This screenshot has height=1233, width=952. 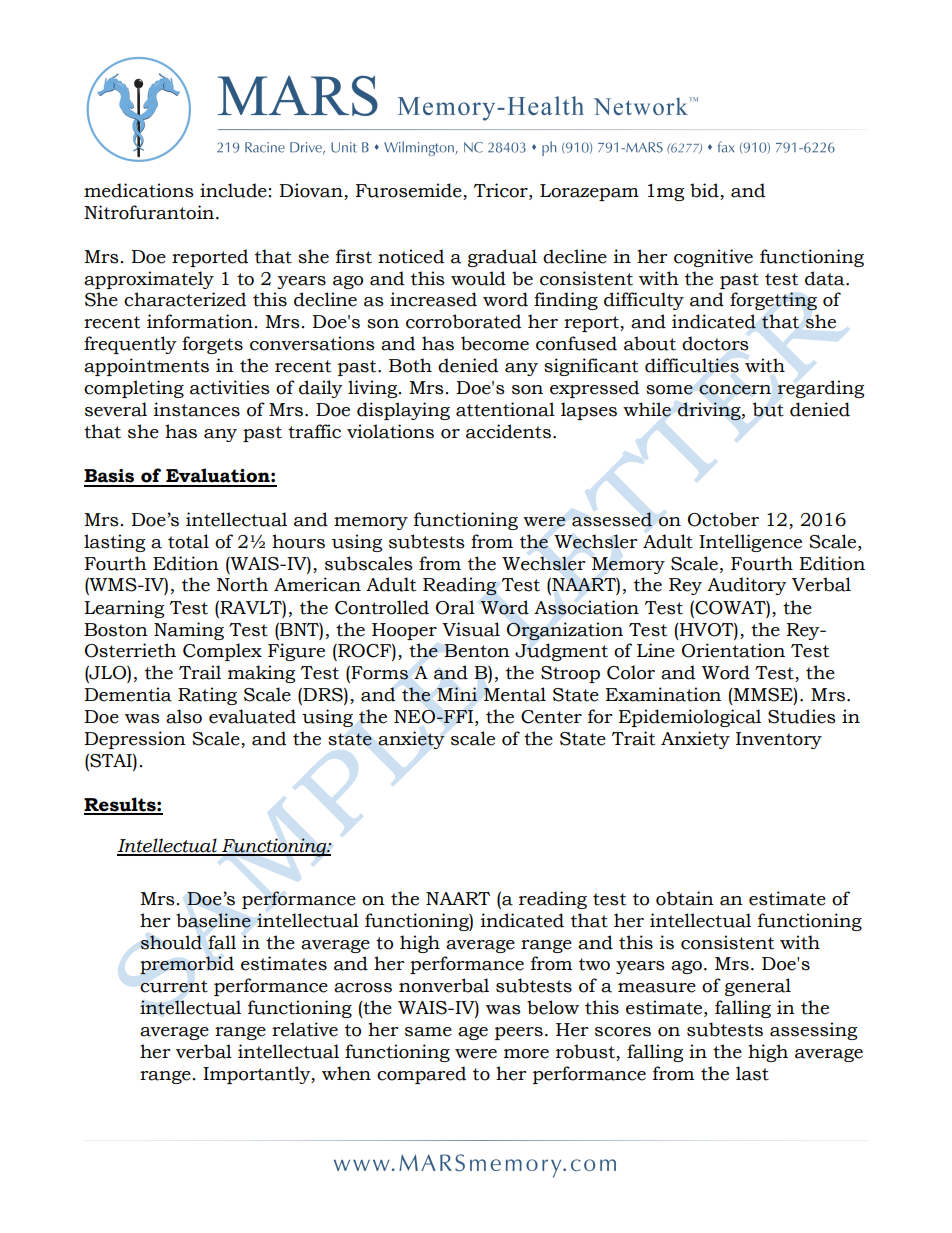 What do you see at coordinates (502, 258) in the screenshot?
I see `gradual` at bounding box center [502, 258].
